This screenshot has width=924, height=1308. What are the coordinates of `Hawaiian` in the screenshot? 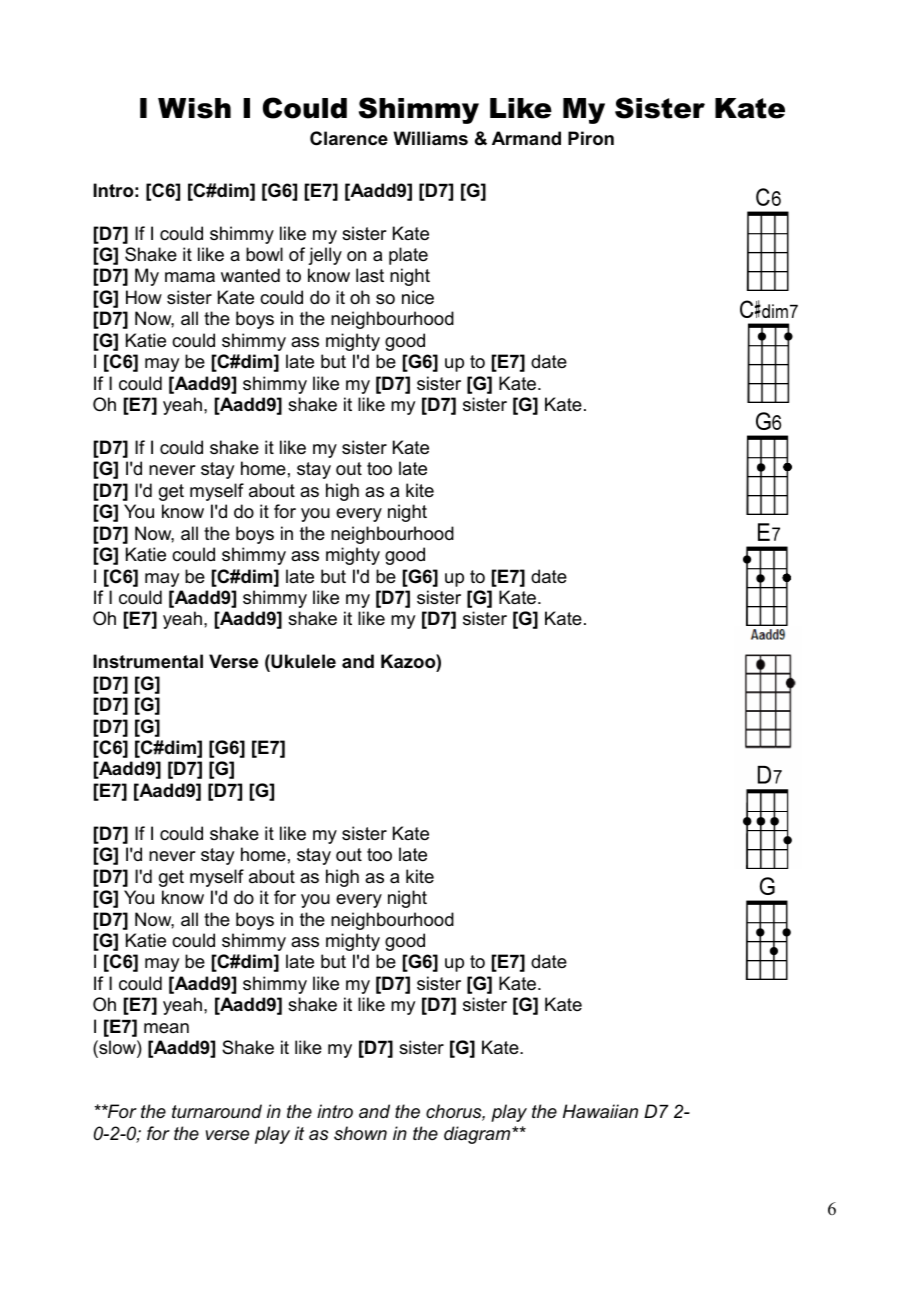 It's located at (600, 1111).
